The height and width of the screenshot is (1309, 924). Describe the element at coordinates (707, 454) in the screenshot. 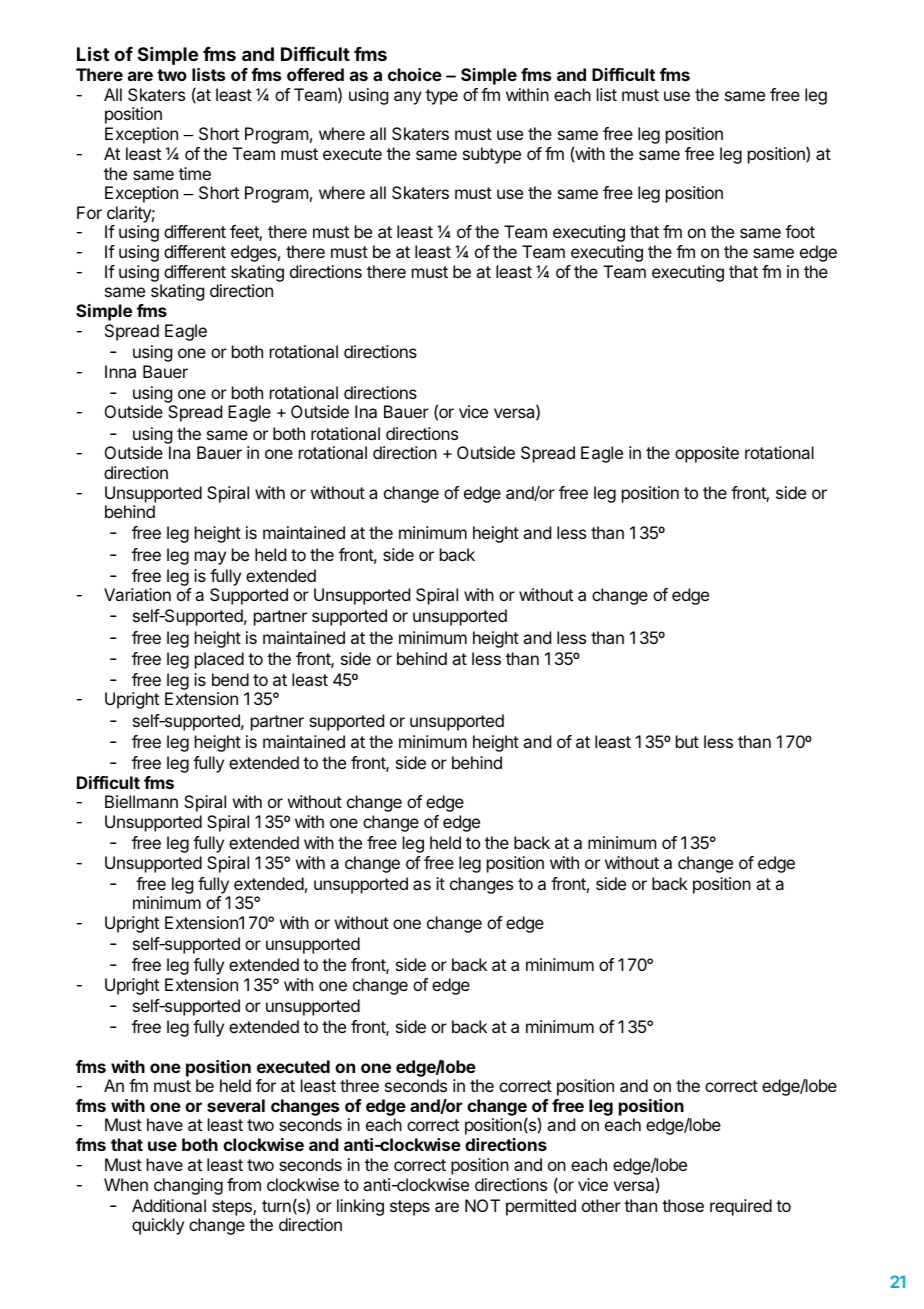

I see `opposite` at that location.
